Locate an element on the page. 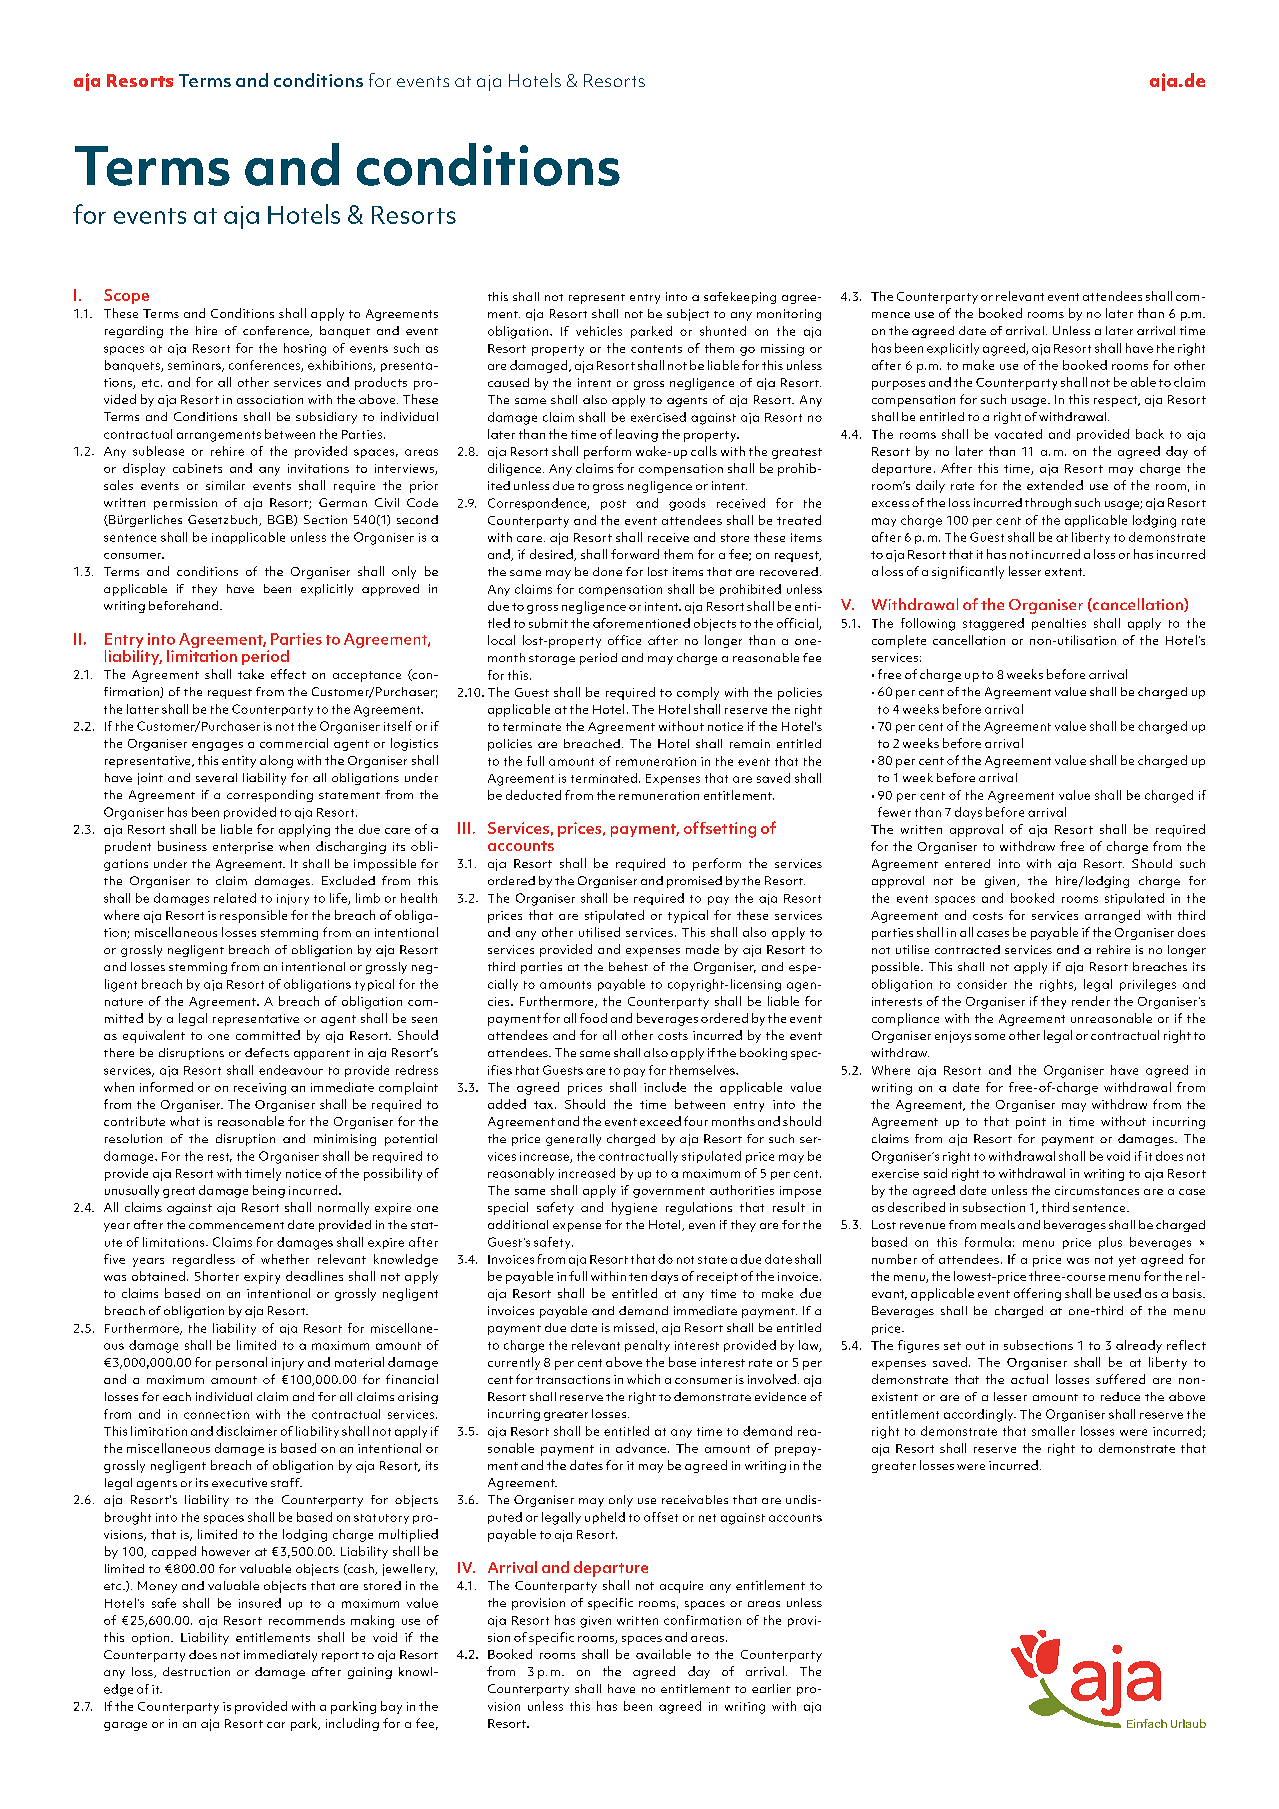 The image size is (1279, 1809). plus is located at coordinates (1110, 1243).
